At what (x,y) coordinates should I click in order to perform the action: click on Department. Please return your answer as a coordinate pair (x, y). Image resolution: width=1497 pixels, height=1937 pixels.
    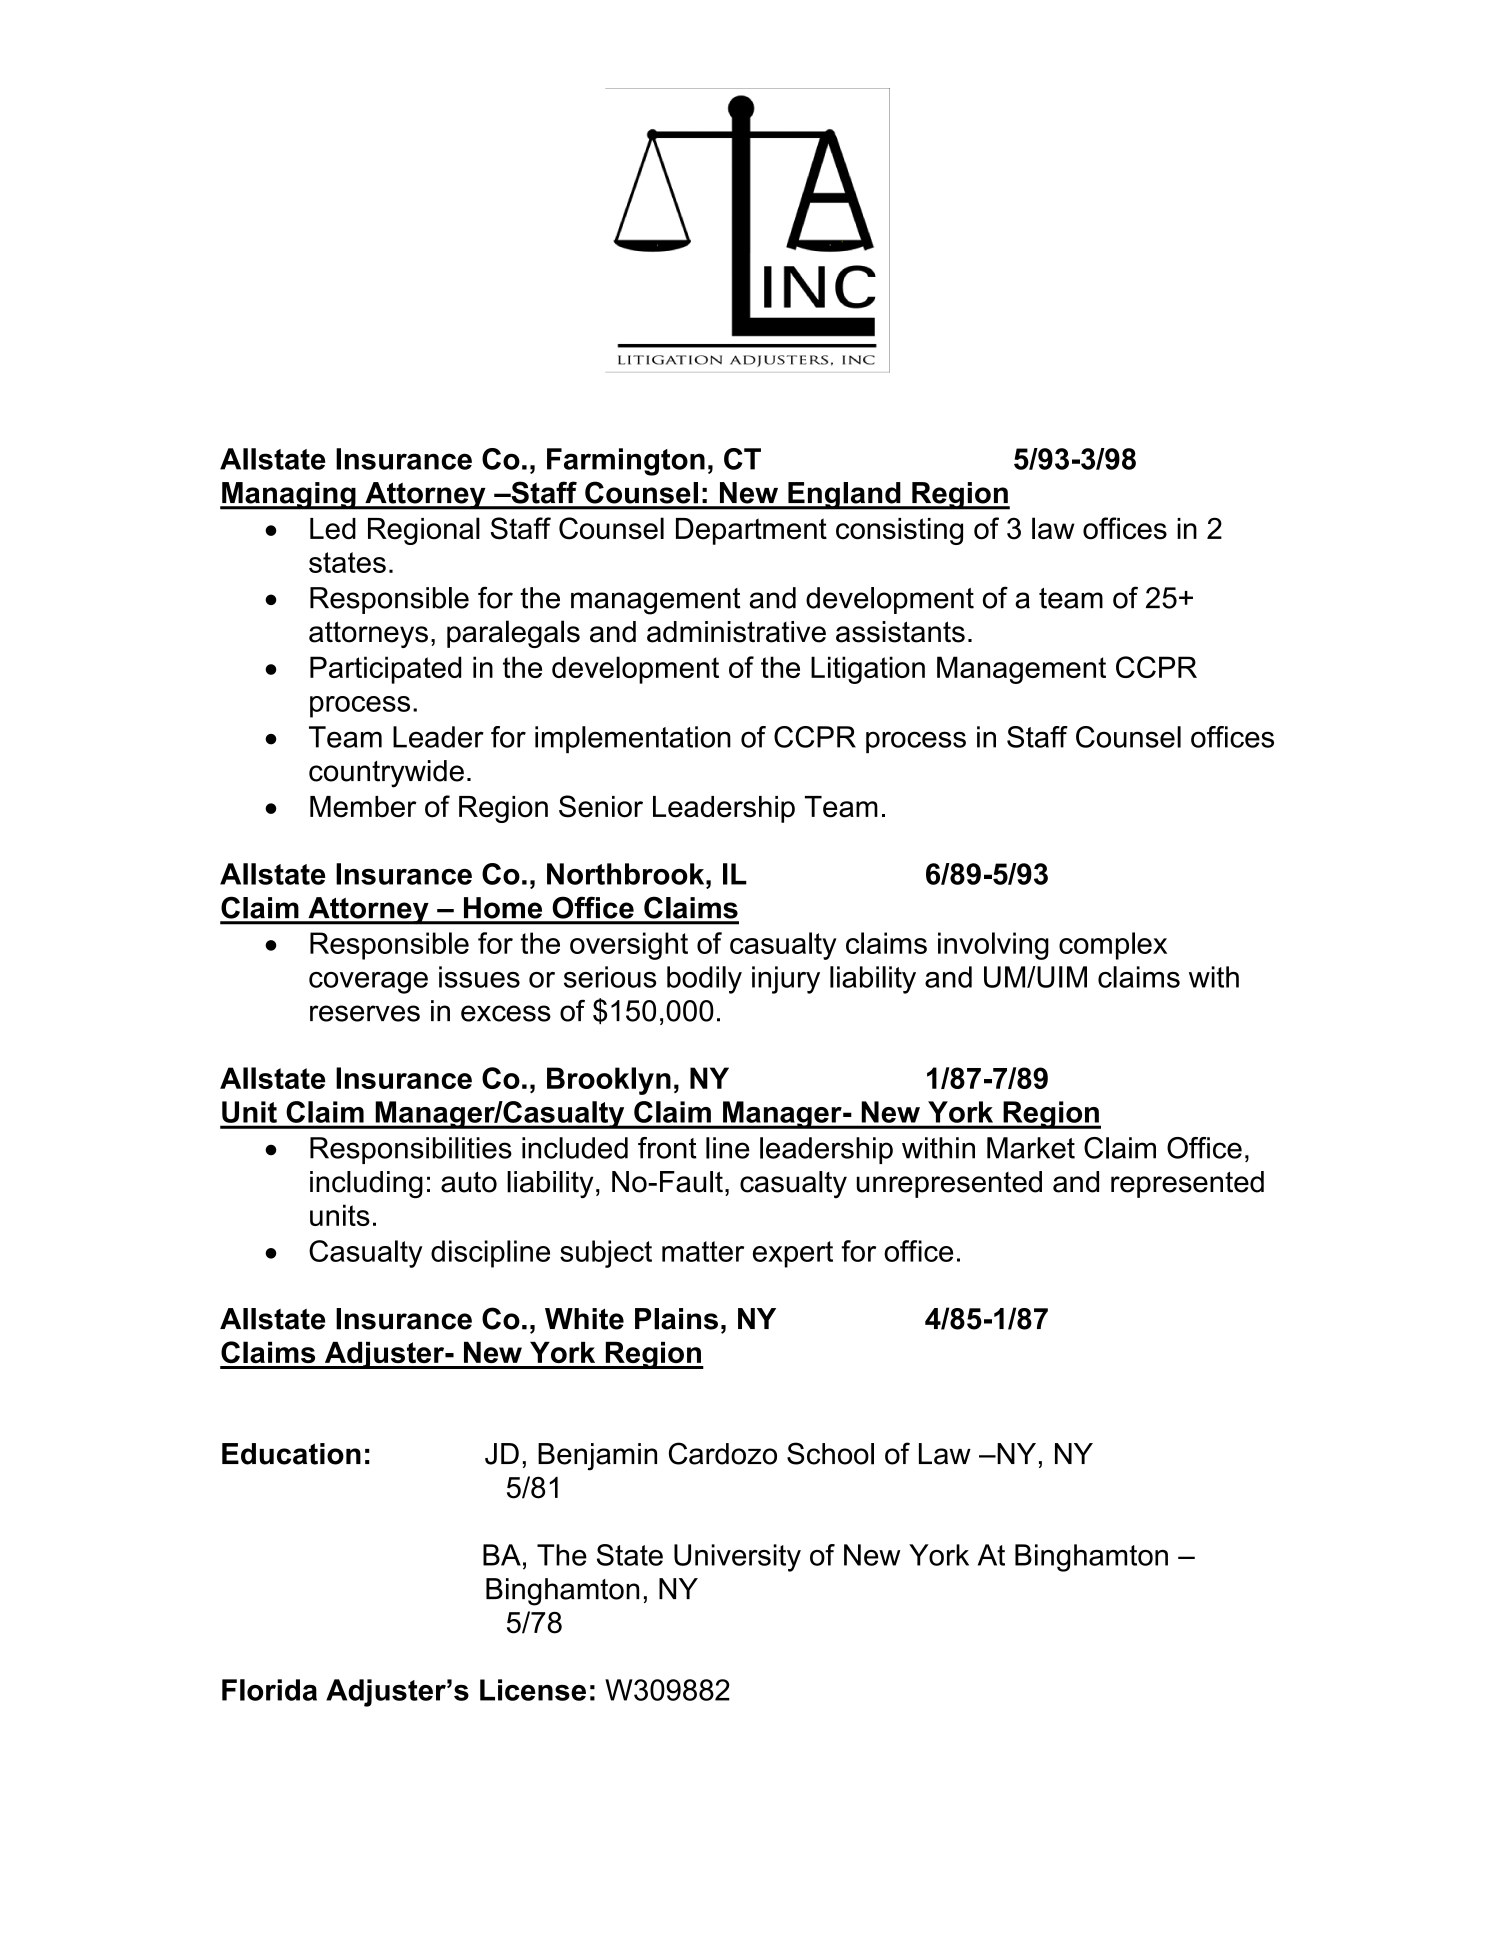
    Looking at the image, I should click on (751, 531).
